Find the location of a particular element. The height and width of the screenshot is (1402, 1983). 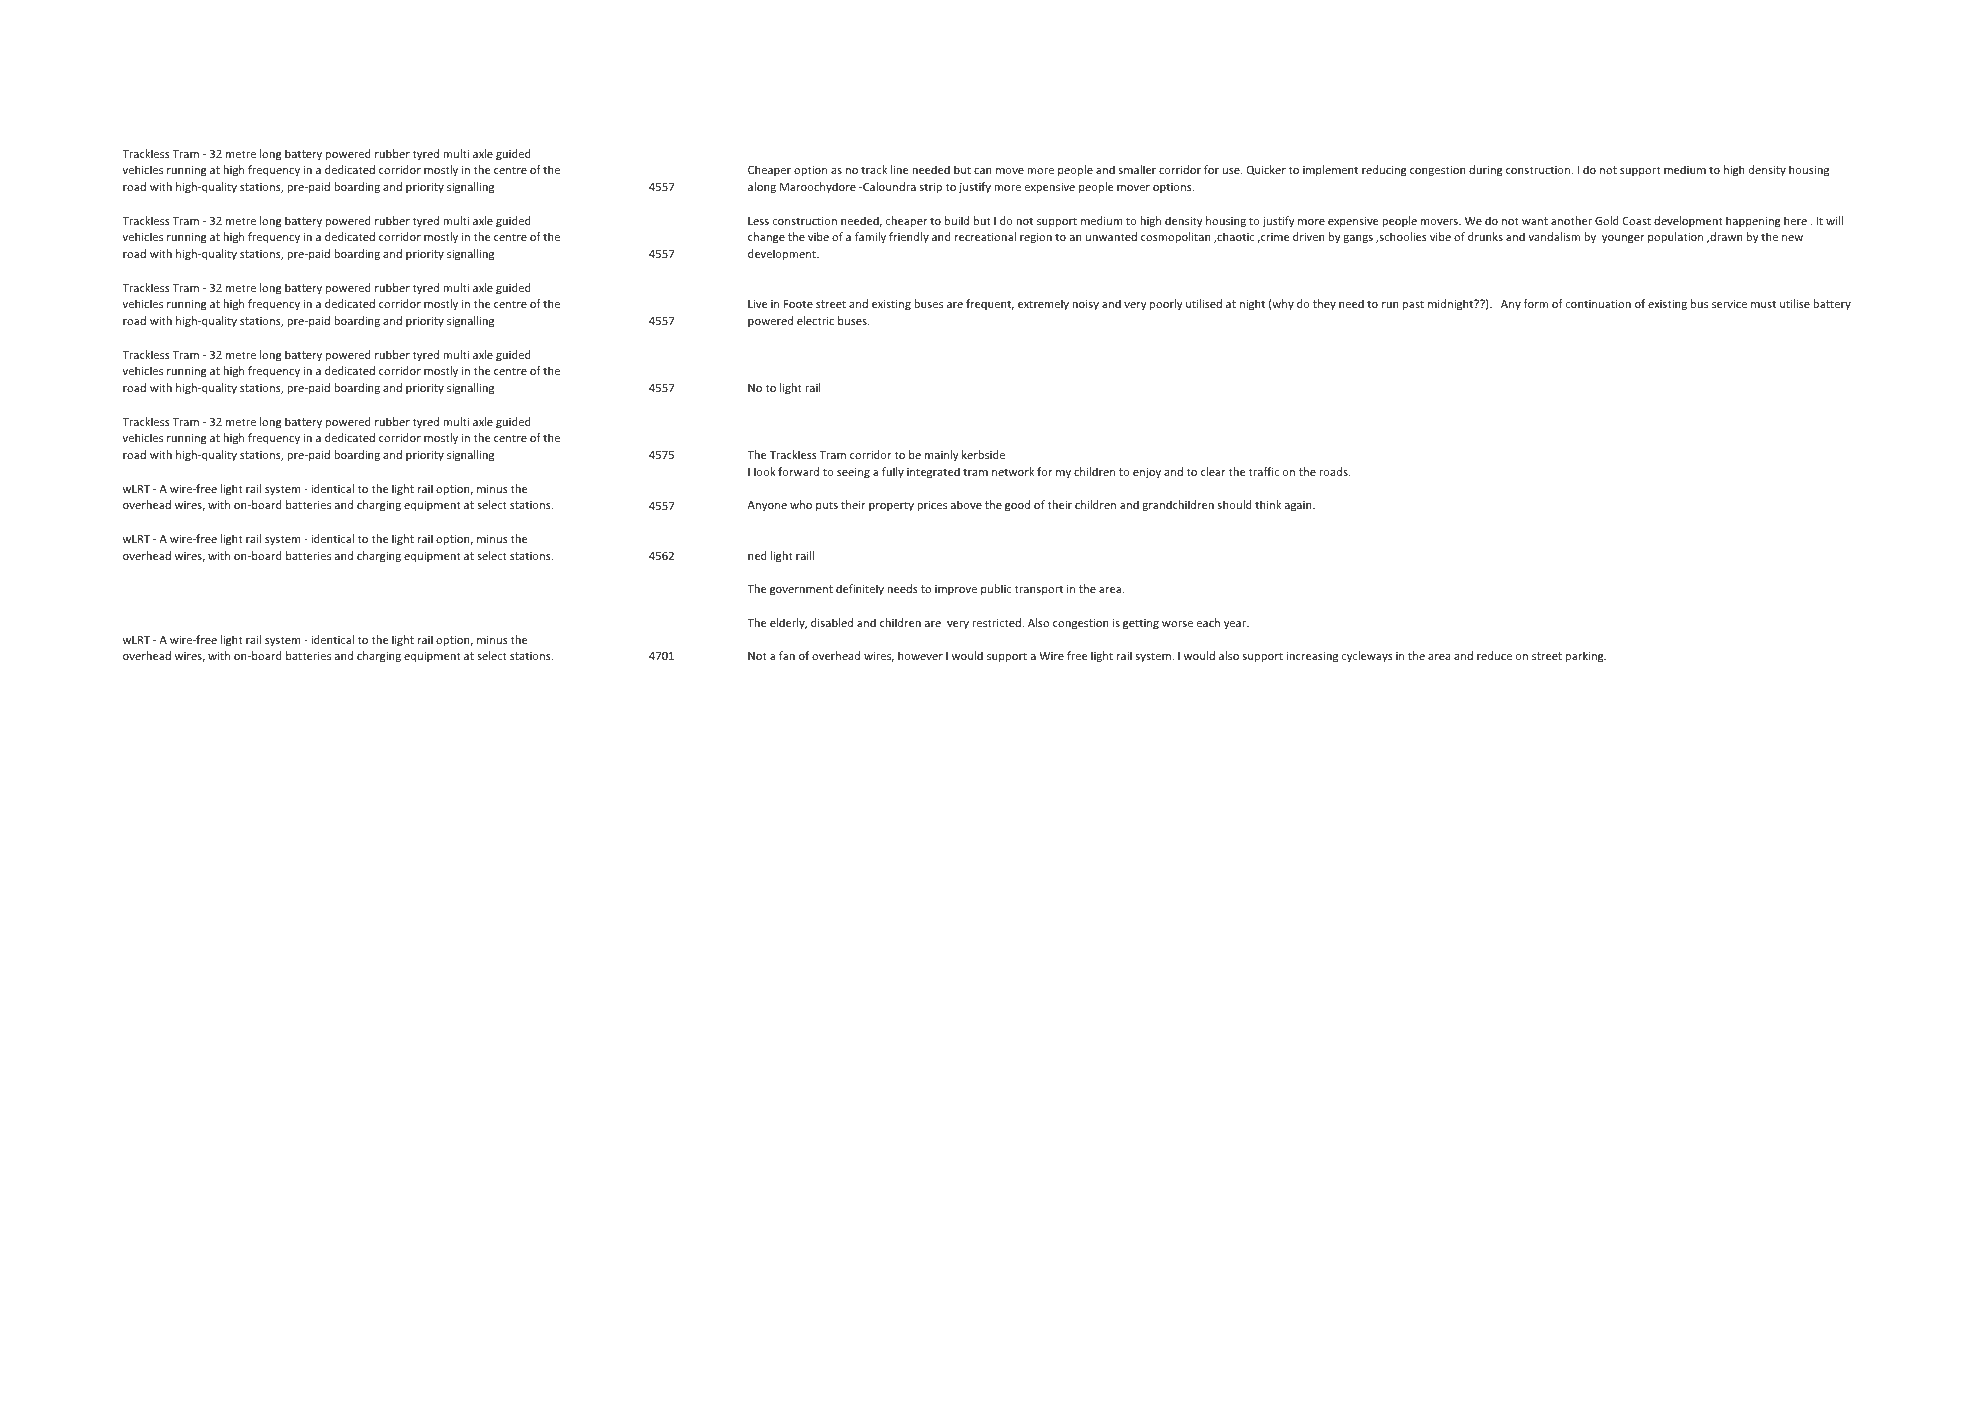

happening is located at coordinates (1753, 222).
